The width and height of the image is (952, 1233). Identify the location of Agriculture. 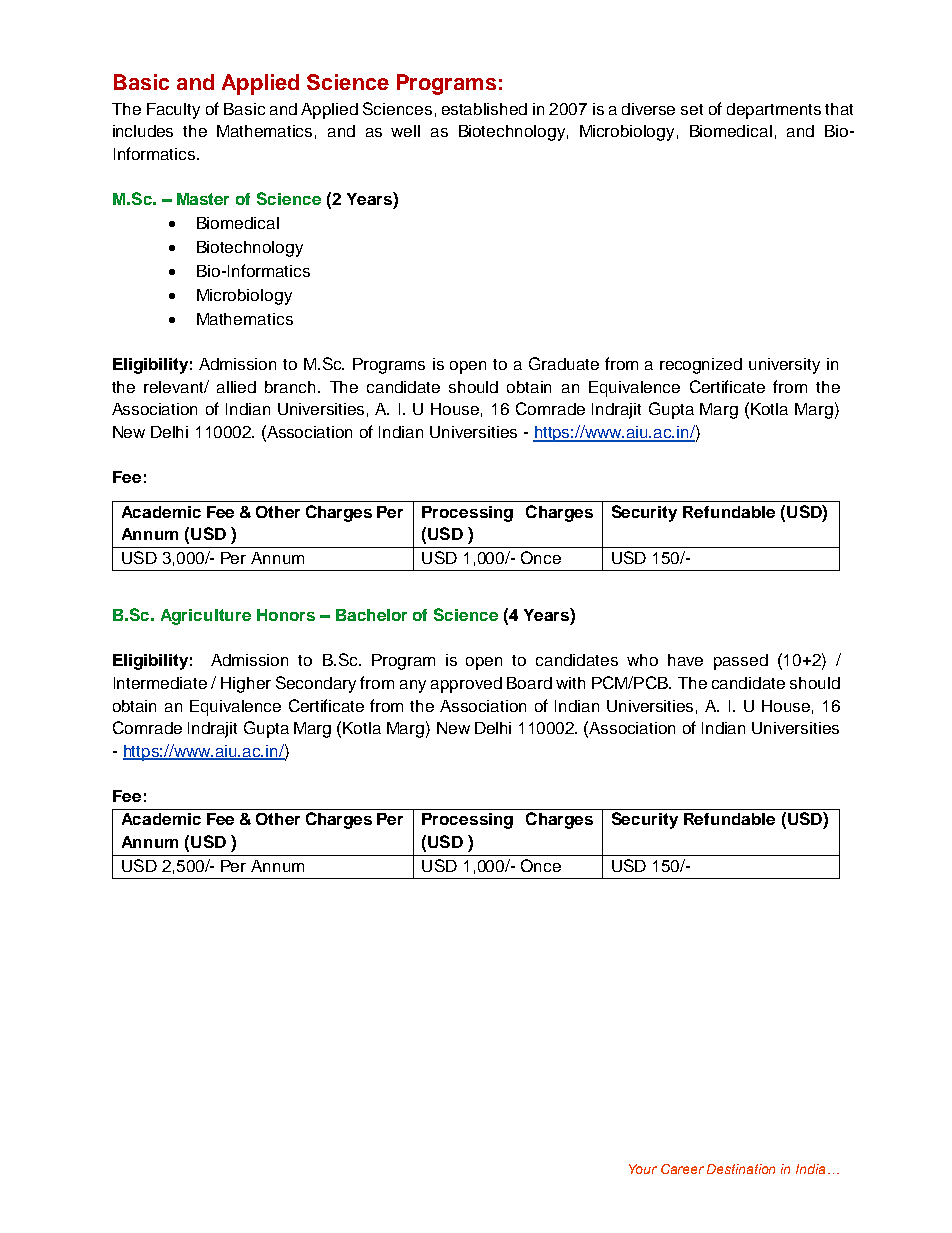
(206, 617).
